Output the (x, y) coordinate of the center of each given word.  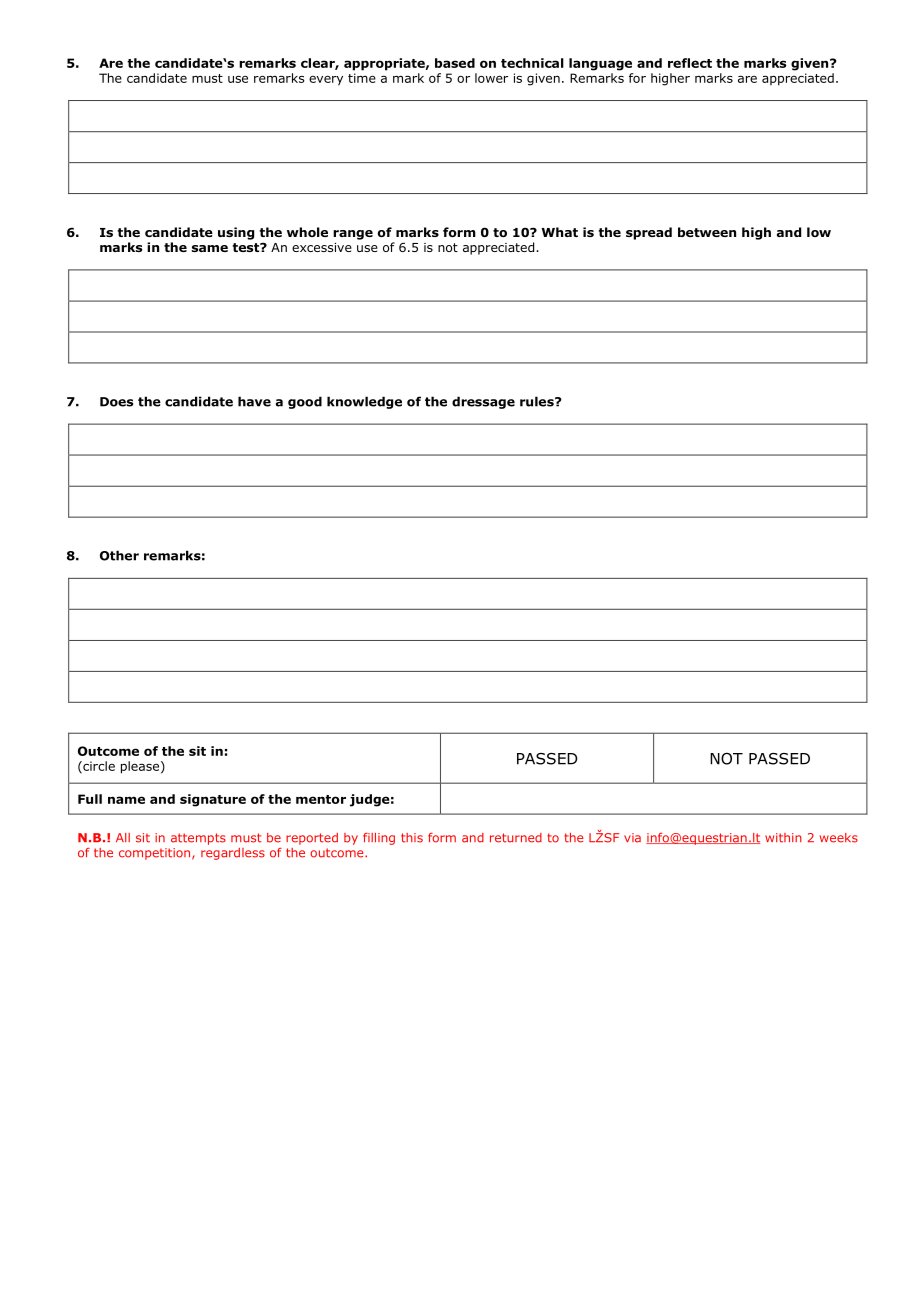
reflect (690, 63)
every (326, 80)
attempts (198, 839)
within (783, 838)
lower (491, 78)
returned (516, 838)
